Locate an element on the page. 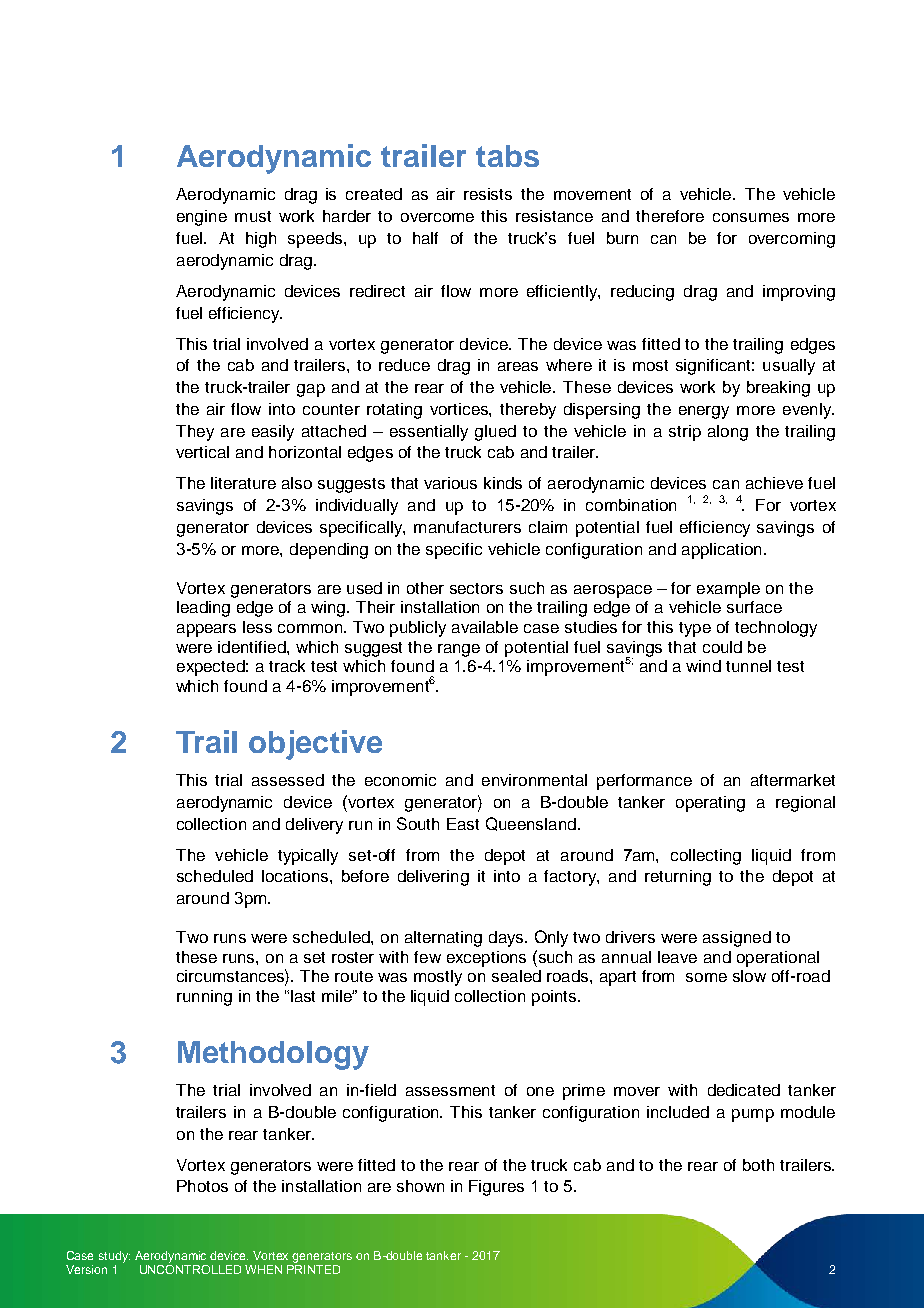 This page has width=924, height=1308. range is located at coordinates (459, 650).
